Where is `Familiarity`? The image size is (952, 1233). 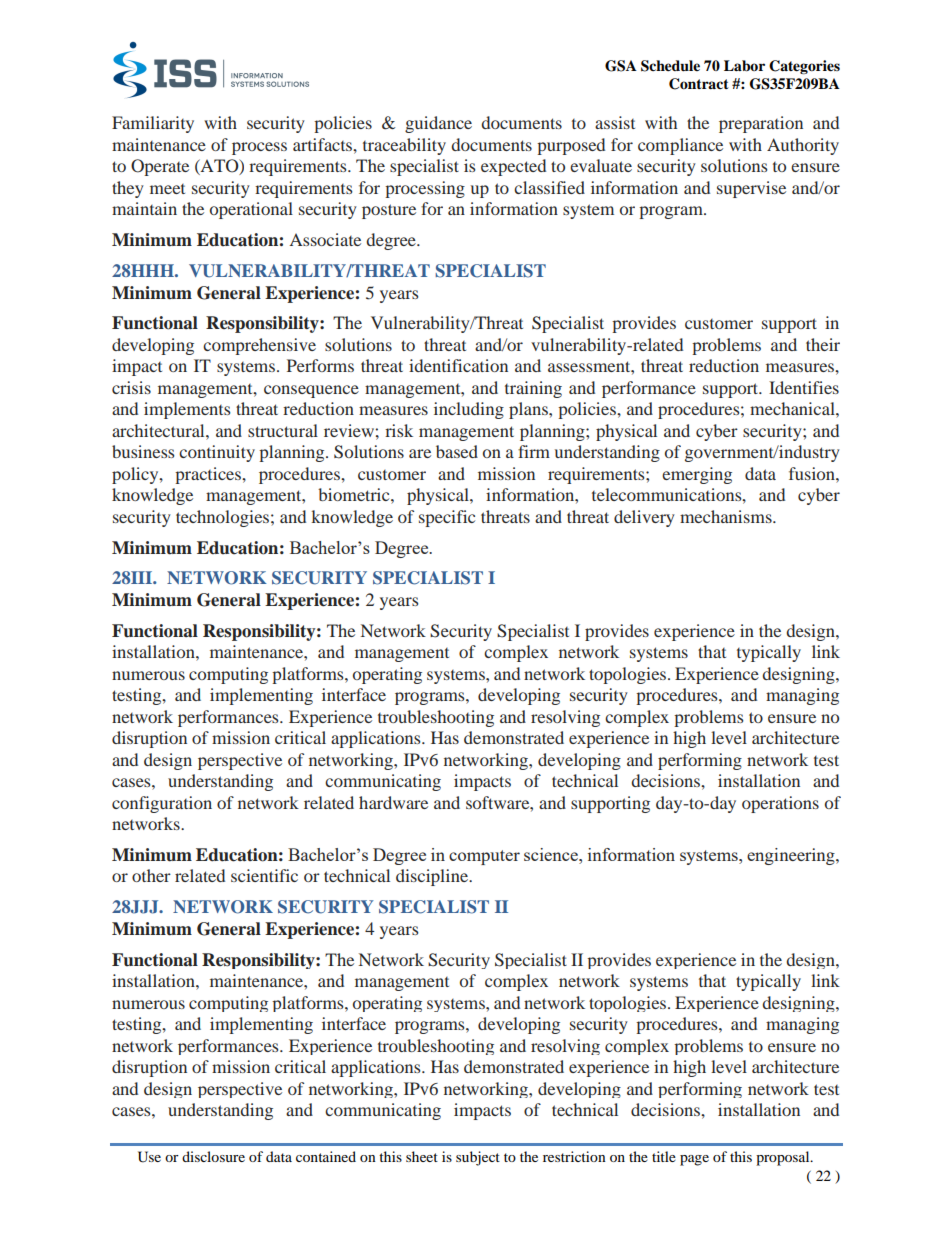 Familiarity is located at coordinates (153, 124).
